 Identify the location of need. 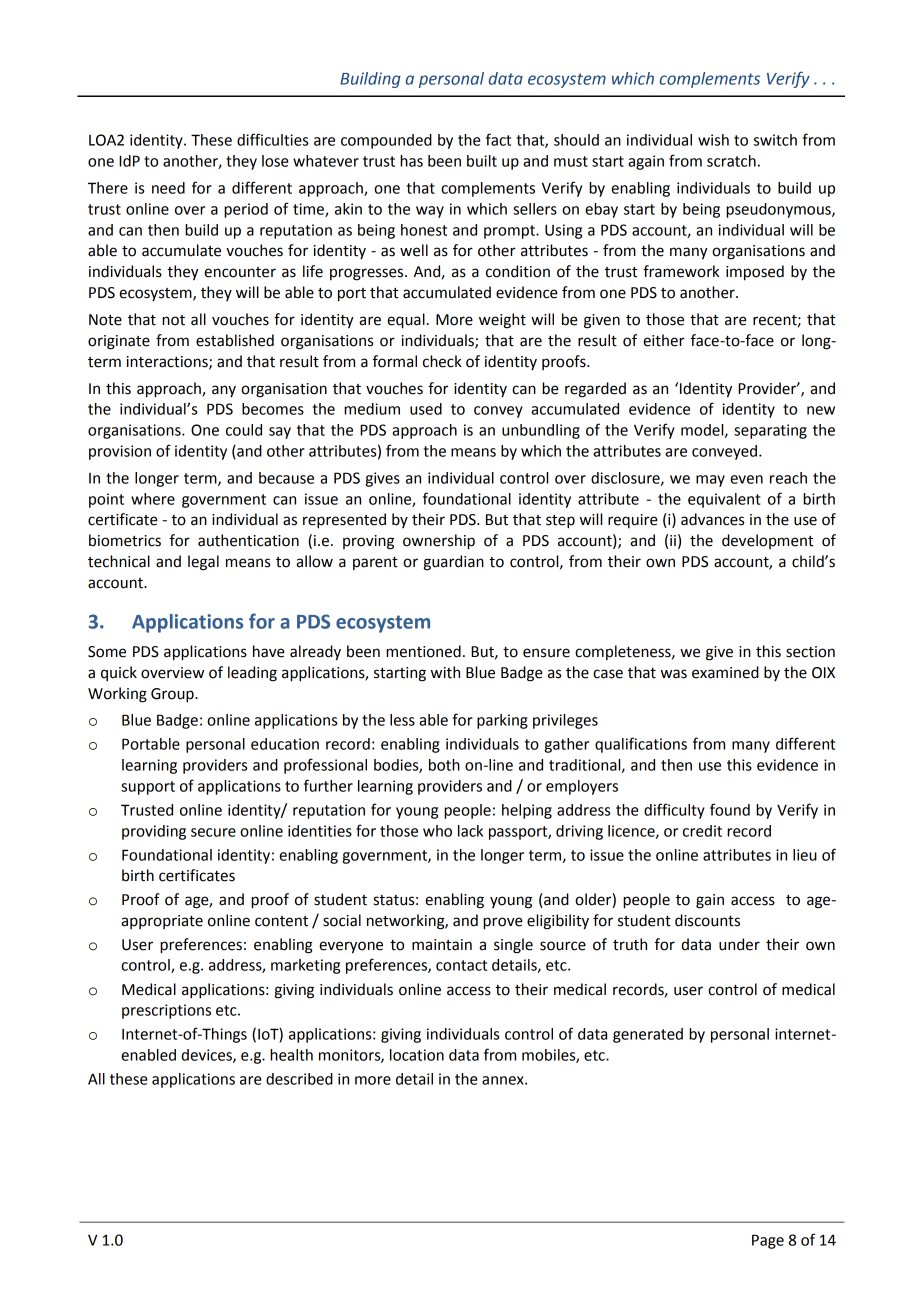
(168, 188).
